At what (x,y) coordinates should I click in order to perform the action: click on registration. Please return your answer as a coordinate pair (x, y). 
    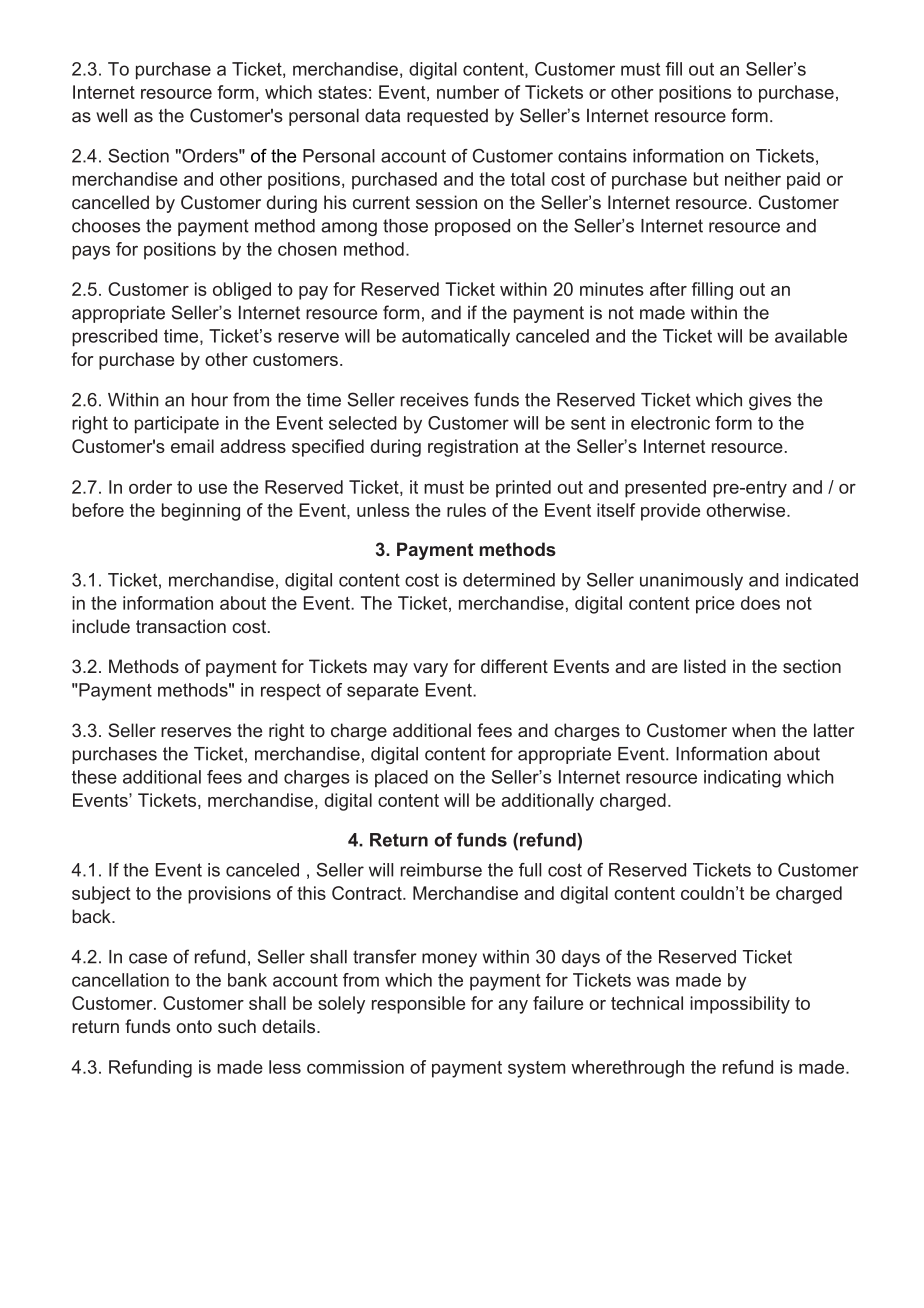
    Looking at the image, I should click on (473, 448).
